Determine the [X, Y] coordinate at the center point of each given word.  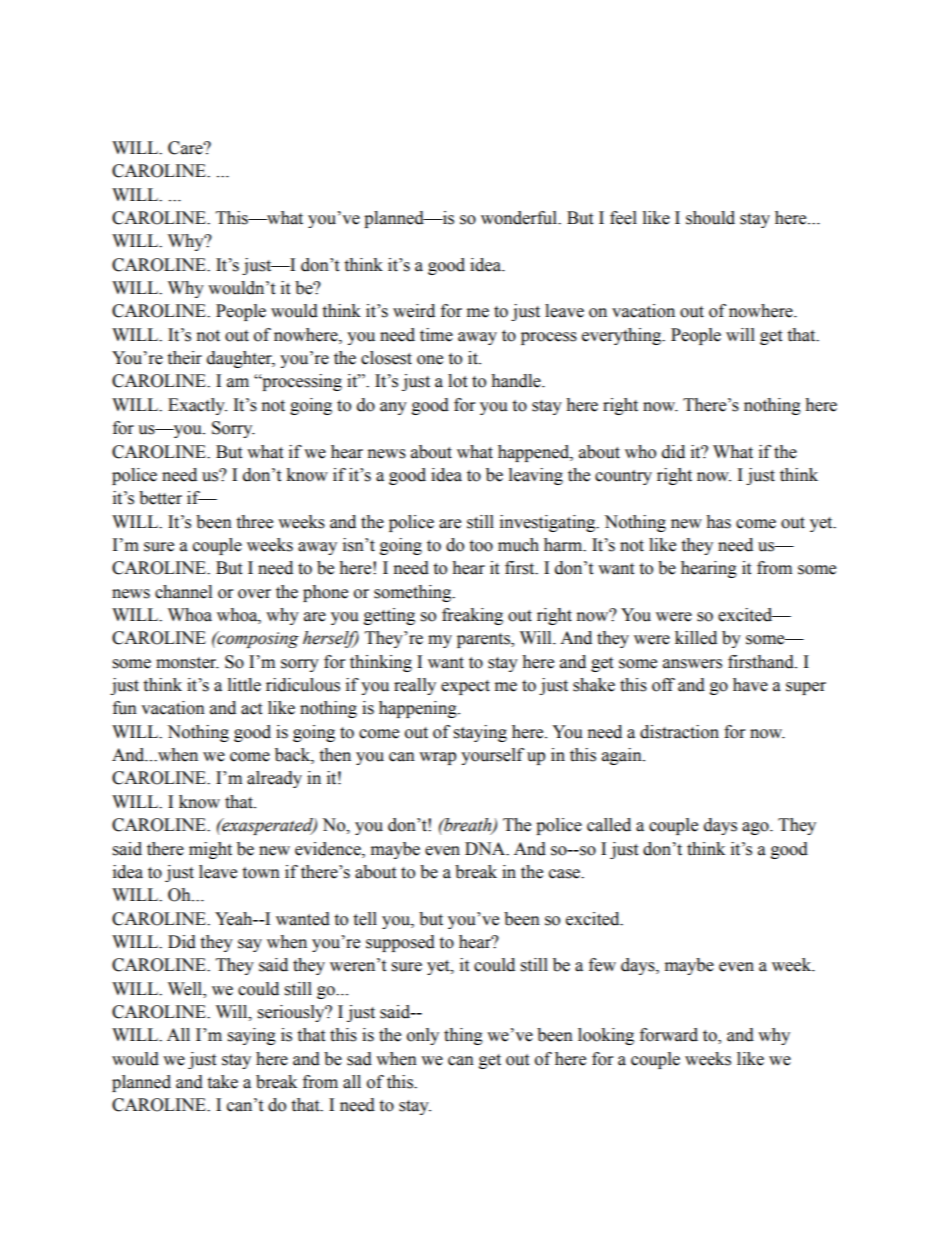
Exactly [197, 406]
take [222, 1082]
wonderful [520, 218]
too [481, 546]
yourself [492, 756]
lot [457, 381]
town [261, 873]
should [710, 218]
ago [756, 828]
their [184, 358]
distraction [679, 732]
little [244, 685]
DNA [486, 849]
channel [183, 592]
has [718, 522]
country [623, 477]
